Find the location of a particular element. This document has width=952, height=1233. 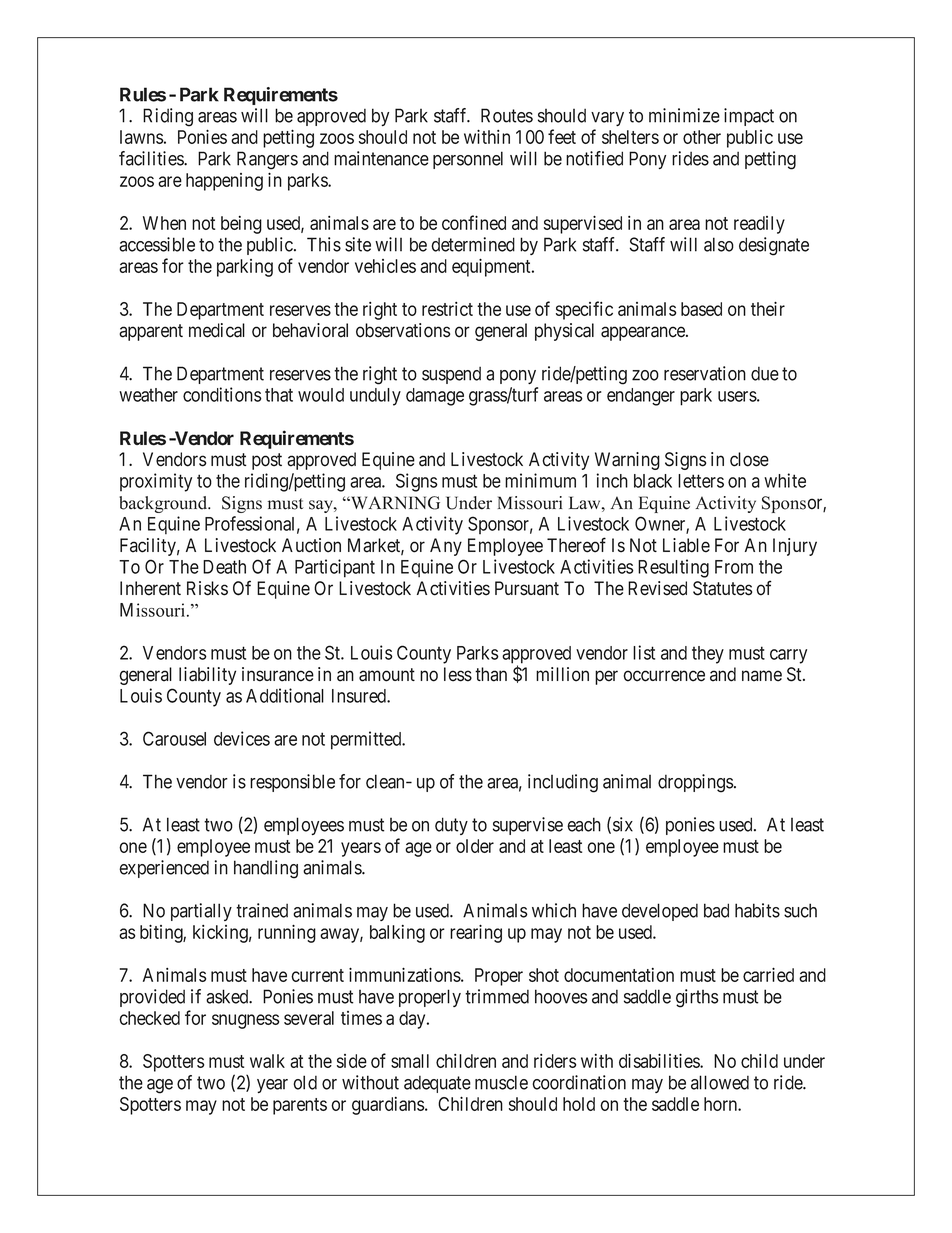

personnel is located at coordinates (468, 160).
